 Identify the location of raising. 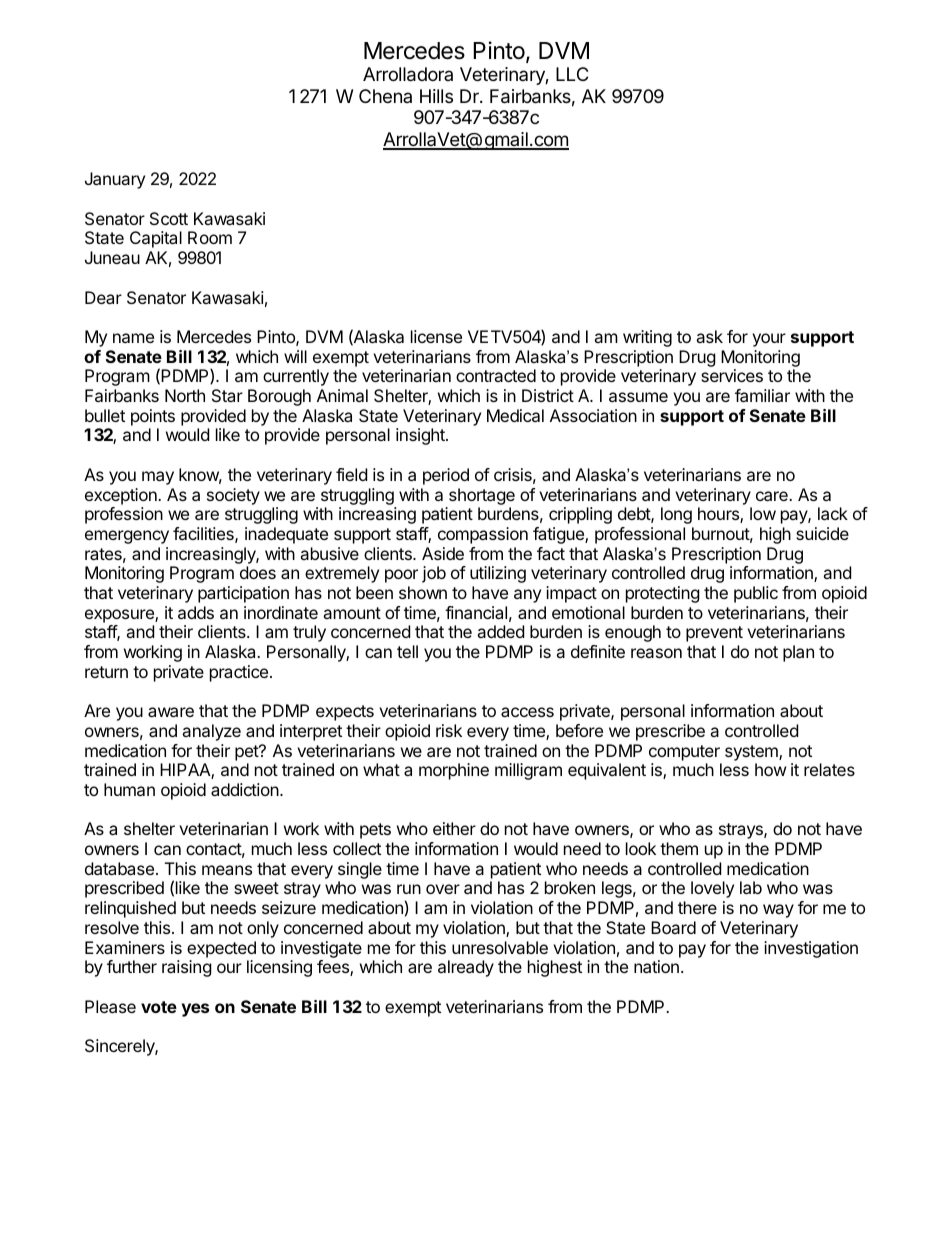
(187, 968).
